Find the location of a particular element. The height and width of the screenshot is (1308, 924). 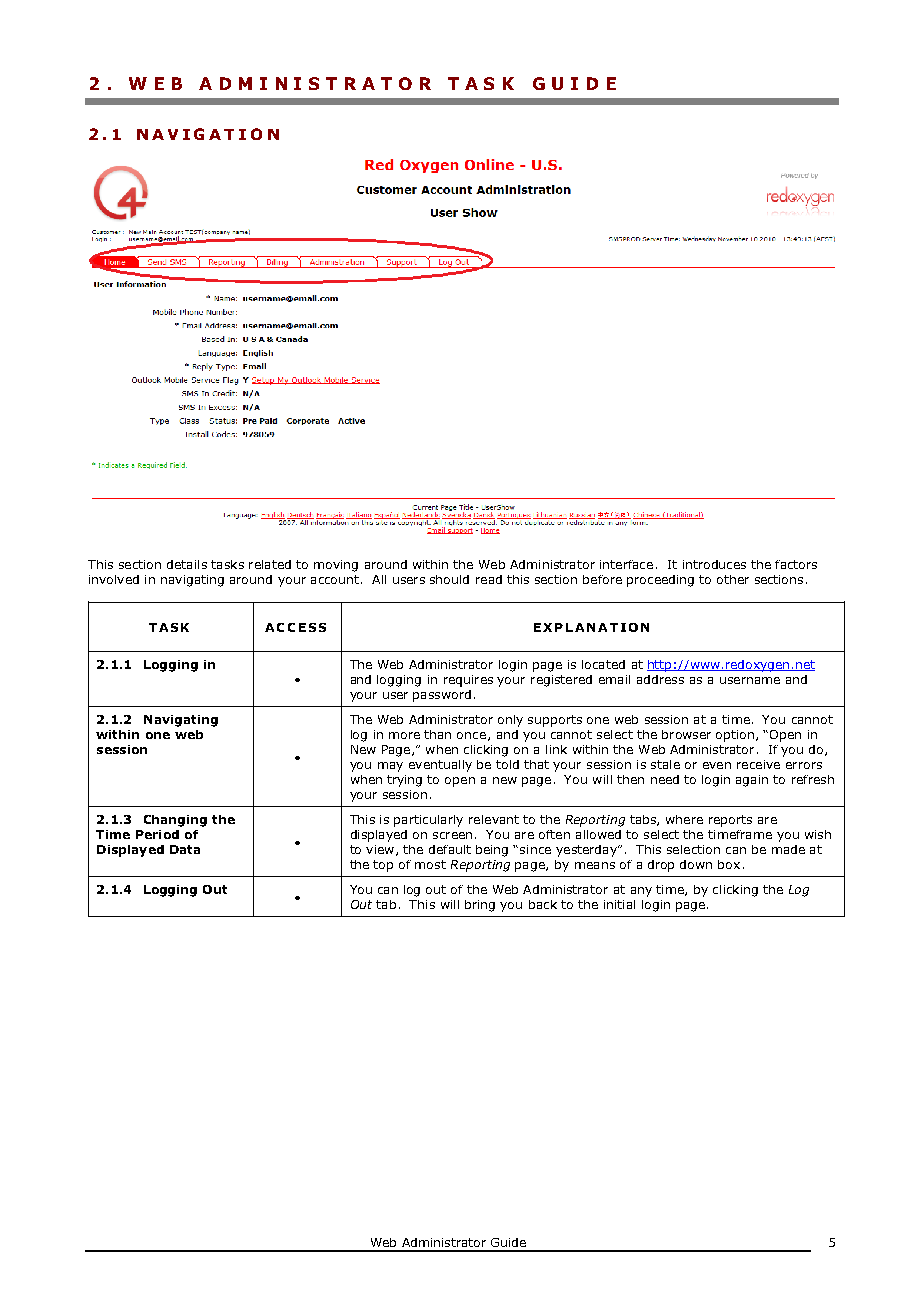

Changing is located at coordinates (175, 821).
